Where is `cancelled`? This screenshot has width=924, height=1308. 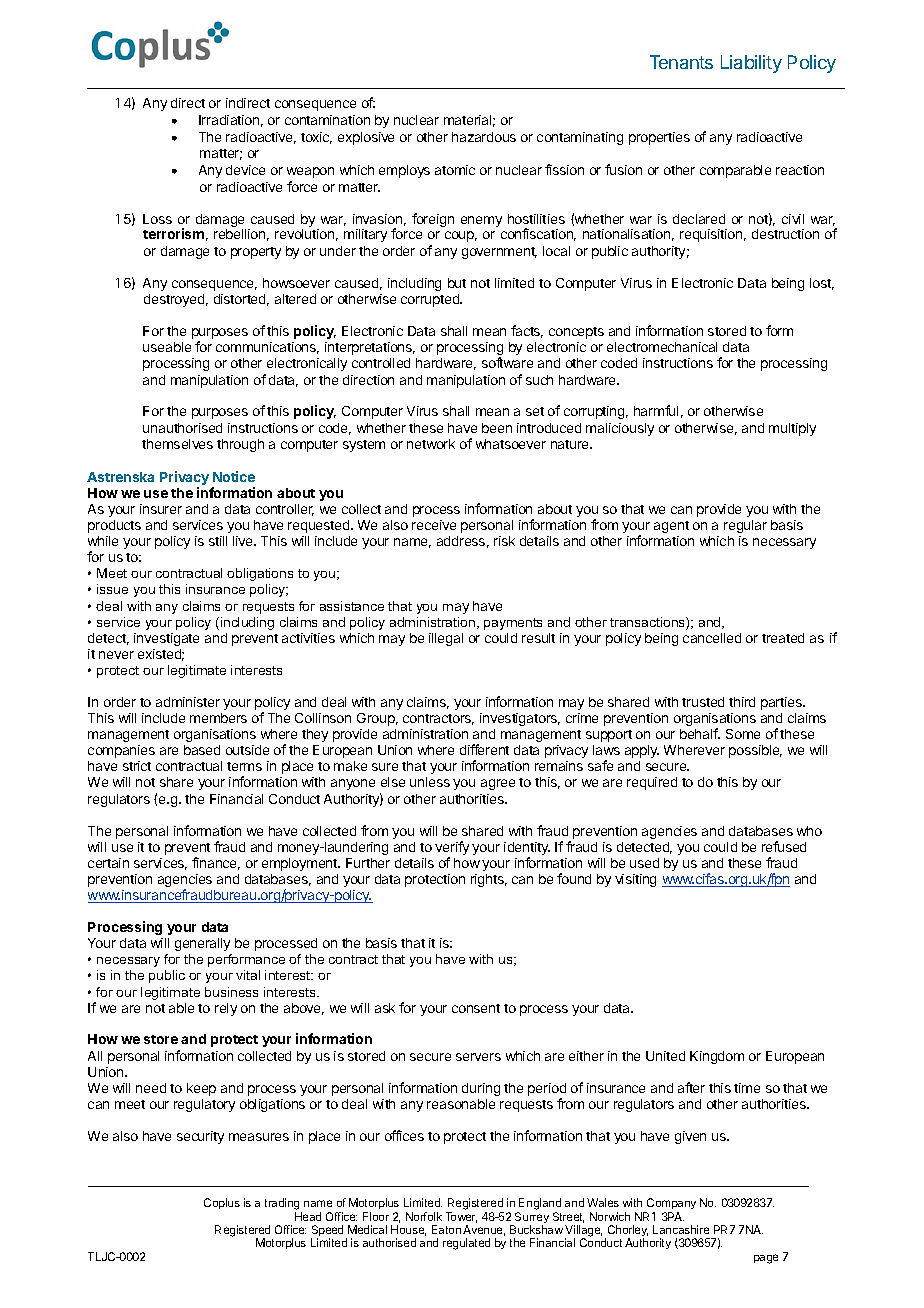
cancelled is located at coordinates (712, 638).
